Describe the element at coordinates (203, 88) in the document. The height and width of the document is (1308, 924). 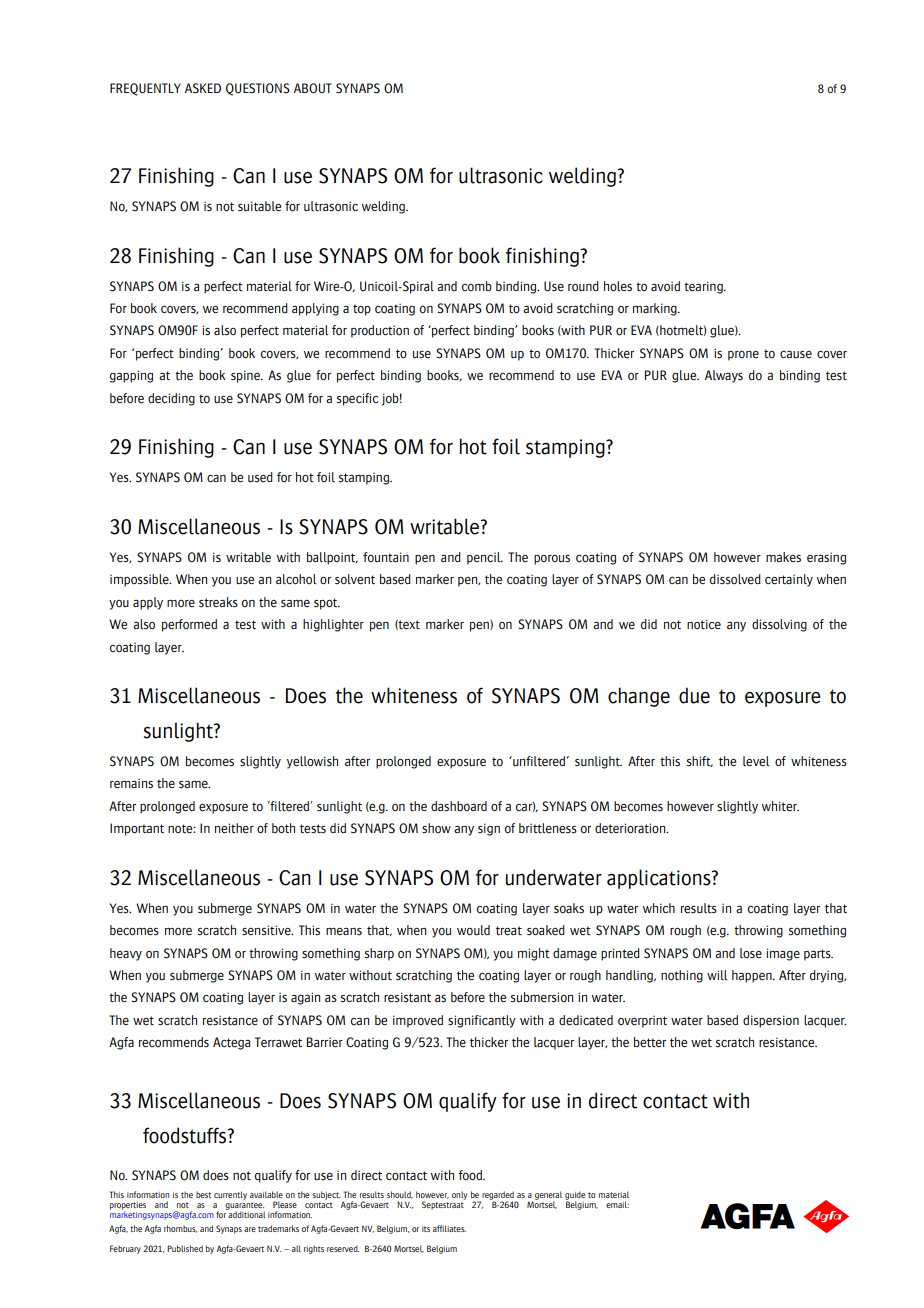
I see `ASKED` at that location.
